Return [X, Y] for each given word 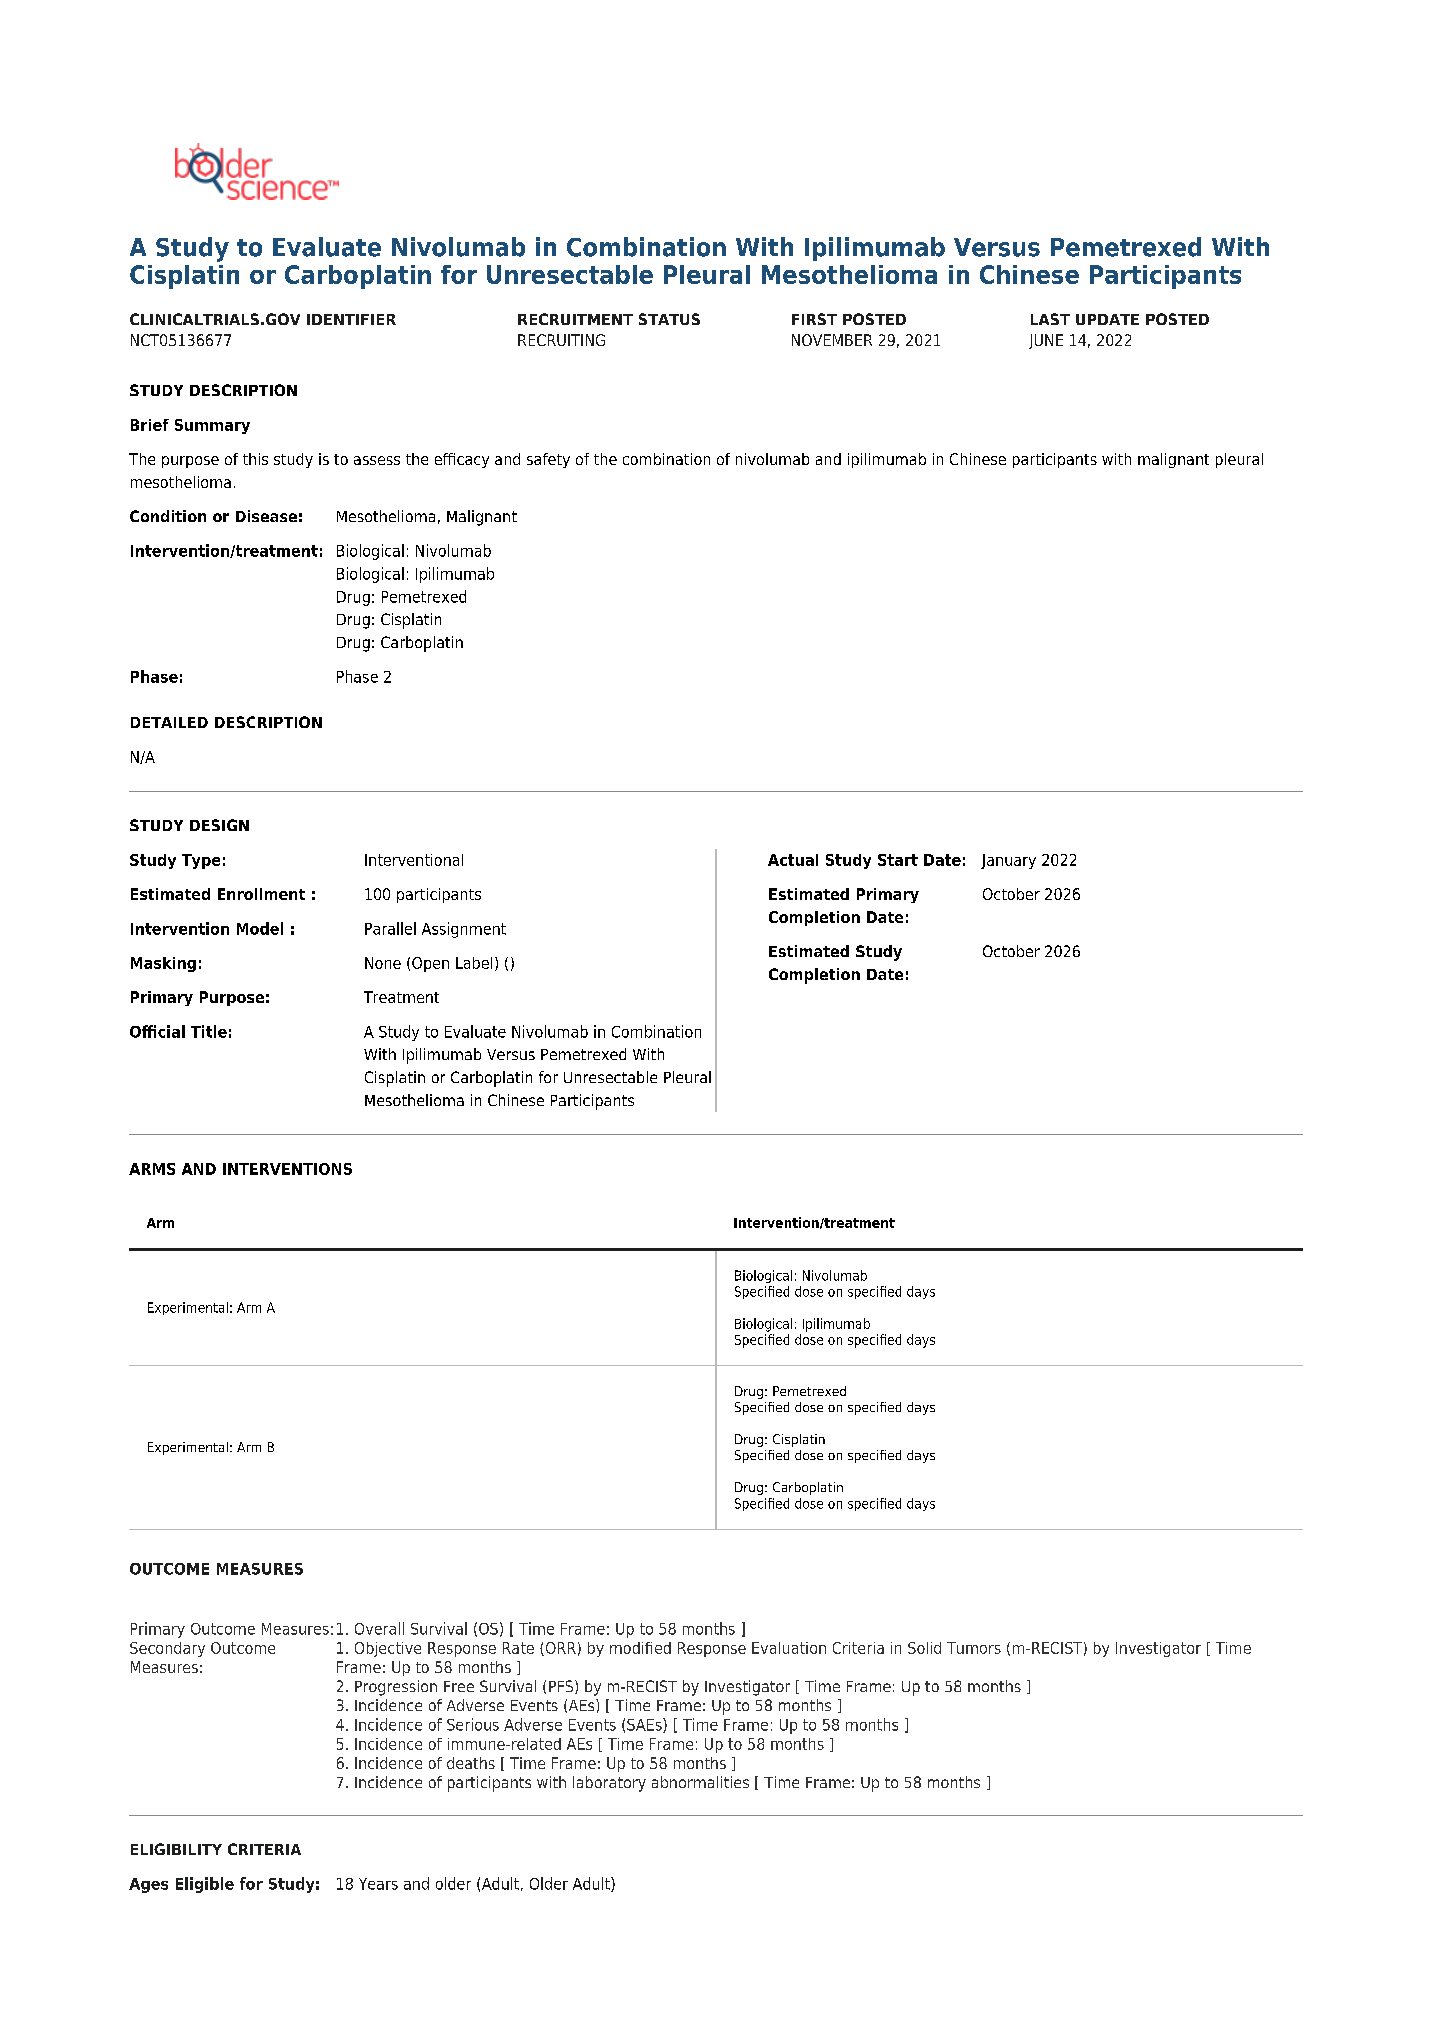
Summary [212, 426]
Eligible [205, 1885]
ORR [559, 1649]
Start [898, 860]
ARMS [152, 1169]
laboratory [609, 1784]
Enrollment [261, 894]
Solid [924, 1648]
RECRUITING [561, 340]
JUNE [1046, 341]
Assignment [464, 930]
